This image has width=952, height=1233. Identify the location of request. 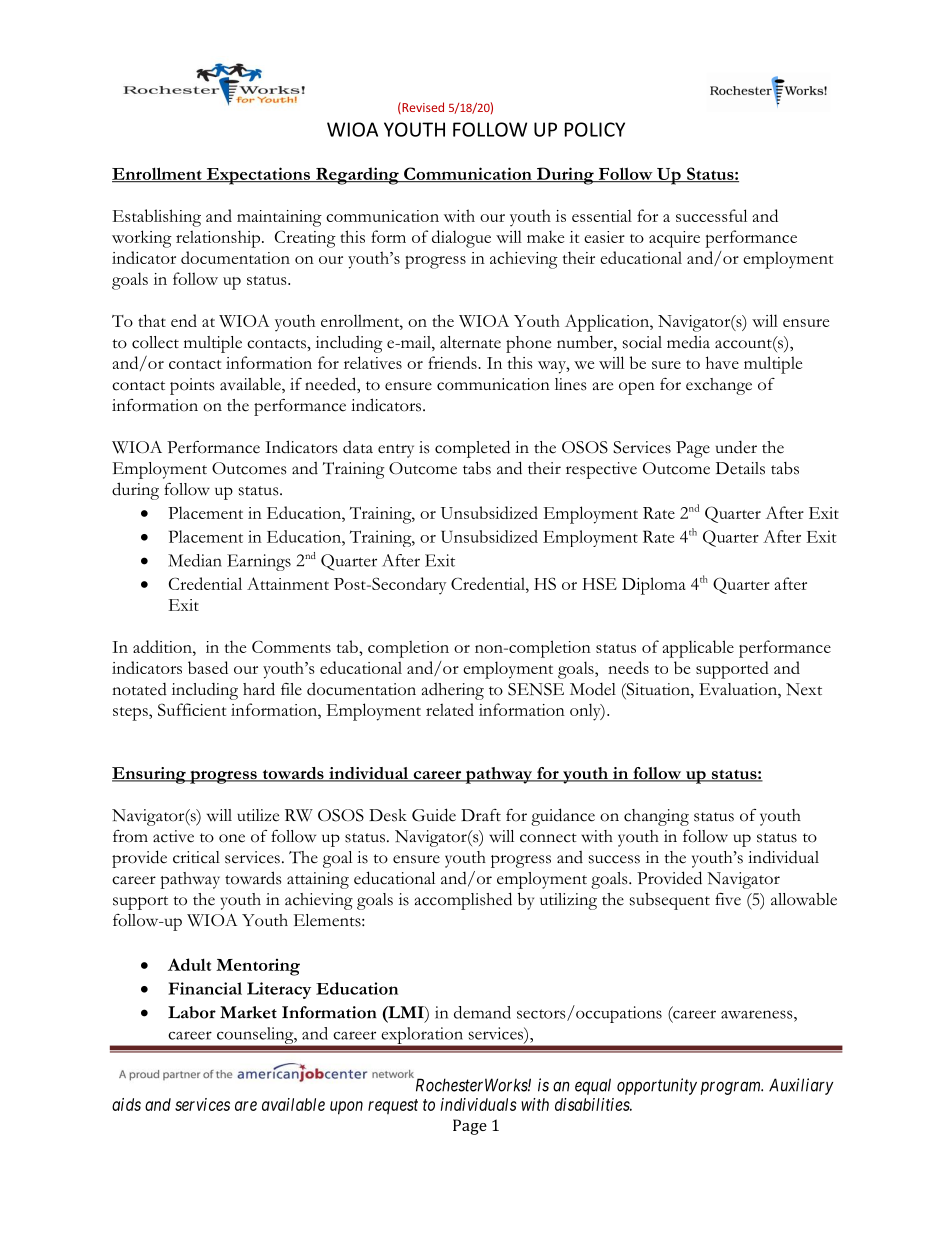
(393, 1107).
